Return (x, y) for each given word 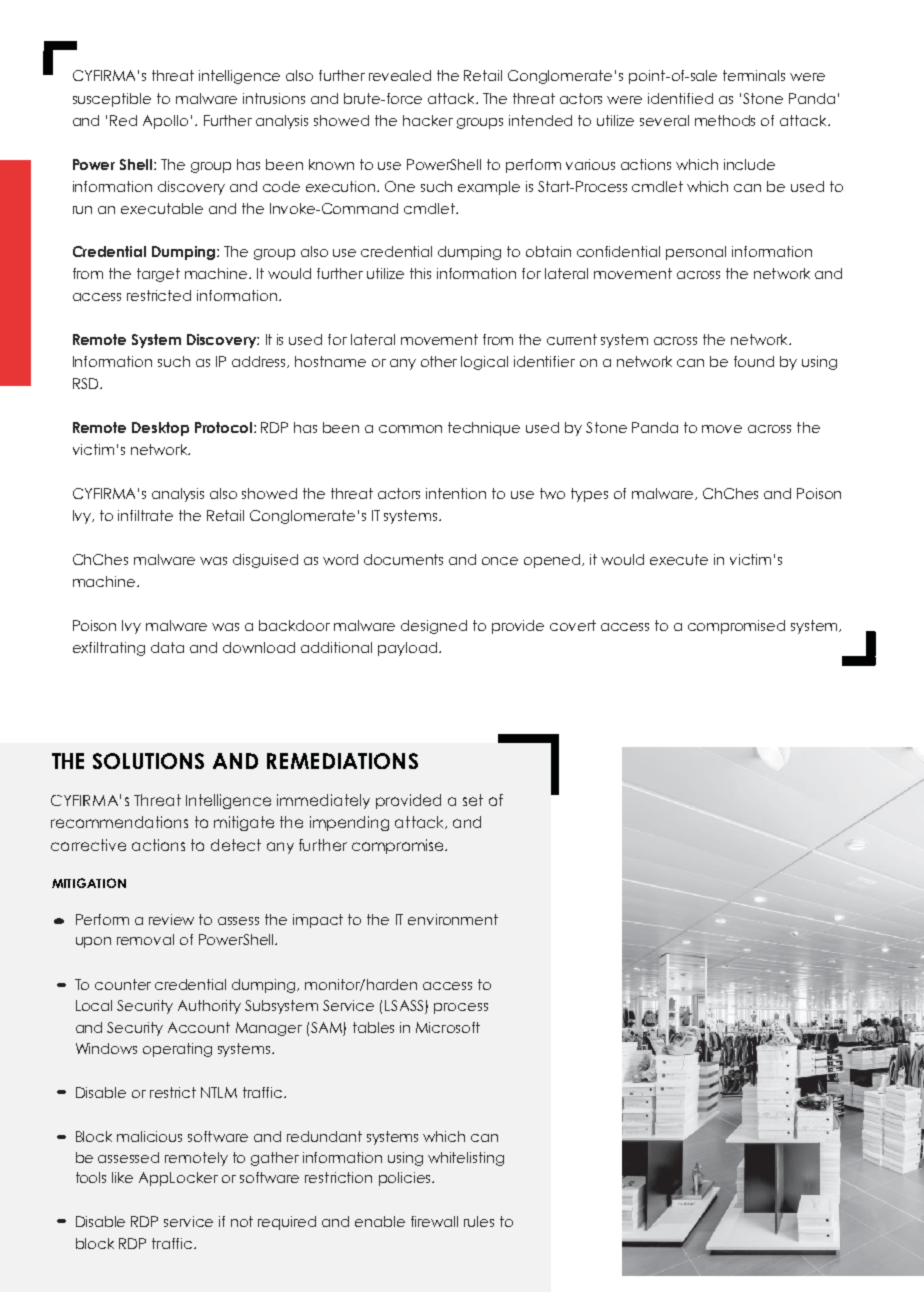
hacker (428, 120)
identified (680, 98)
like (122, 1177)
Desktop (160, 429)
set (473, 800)
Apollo (165, 122)
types (589, 495)
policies (406, 1179)
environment (453, 919)
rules (479, 1221)
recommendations (119, 822)
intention (456, 493)
